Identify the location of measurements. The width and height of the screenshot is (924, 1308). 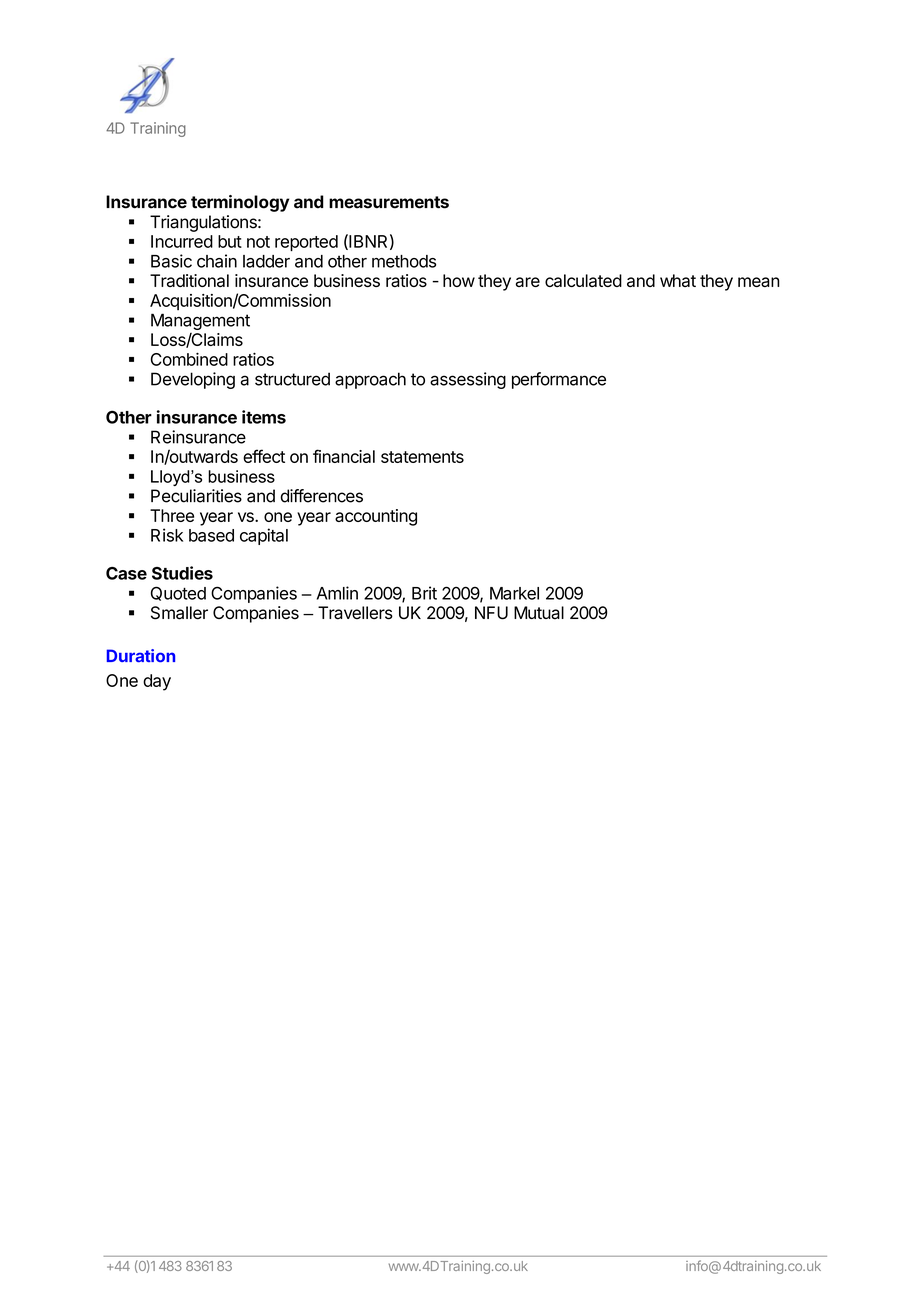
(389, 202).
